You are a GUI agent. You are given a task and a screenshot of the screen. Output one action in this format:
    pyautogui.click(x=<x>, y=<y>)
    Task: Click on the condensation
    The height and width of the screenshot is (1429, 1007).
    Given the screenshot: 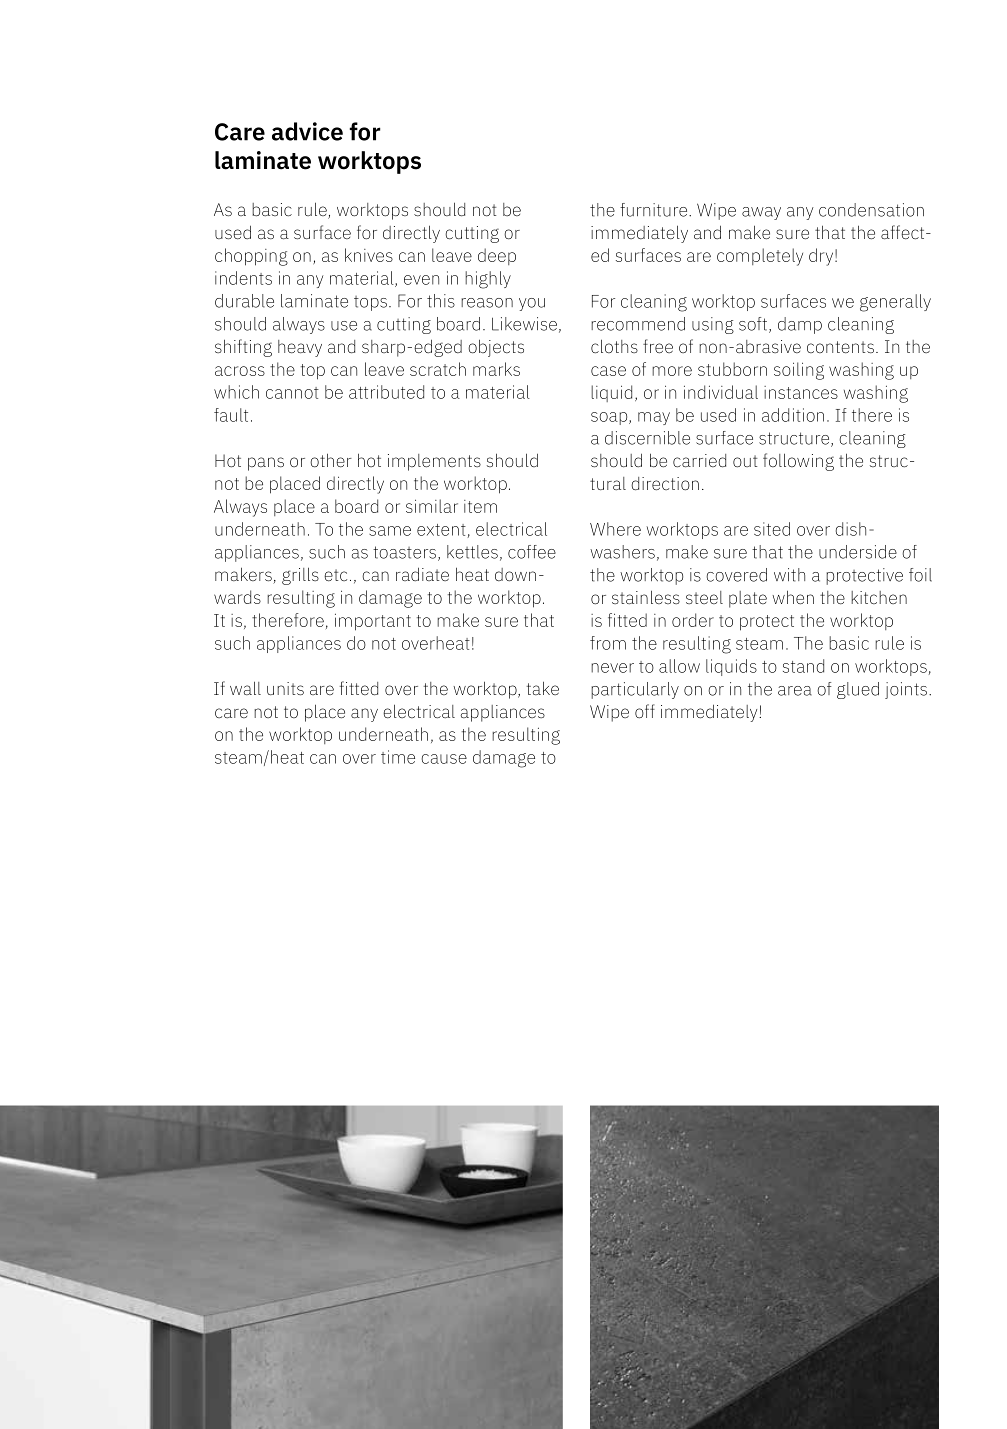 What is the action you would take?
    pyautogui.click(x=871, y=210)
